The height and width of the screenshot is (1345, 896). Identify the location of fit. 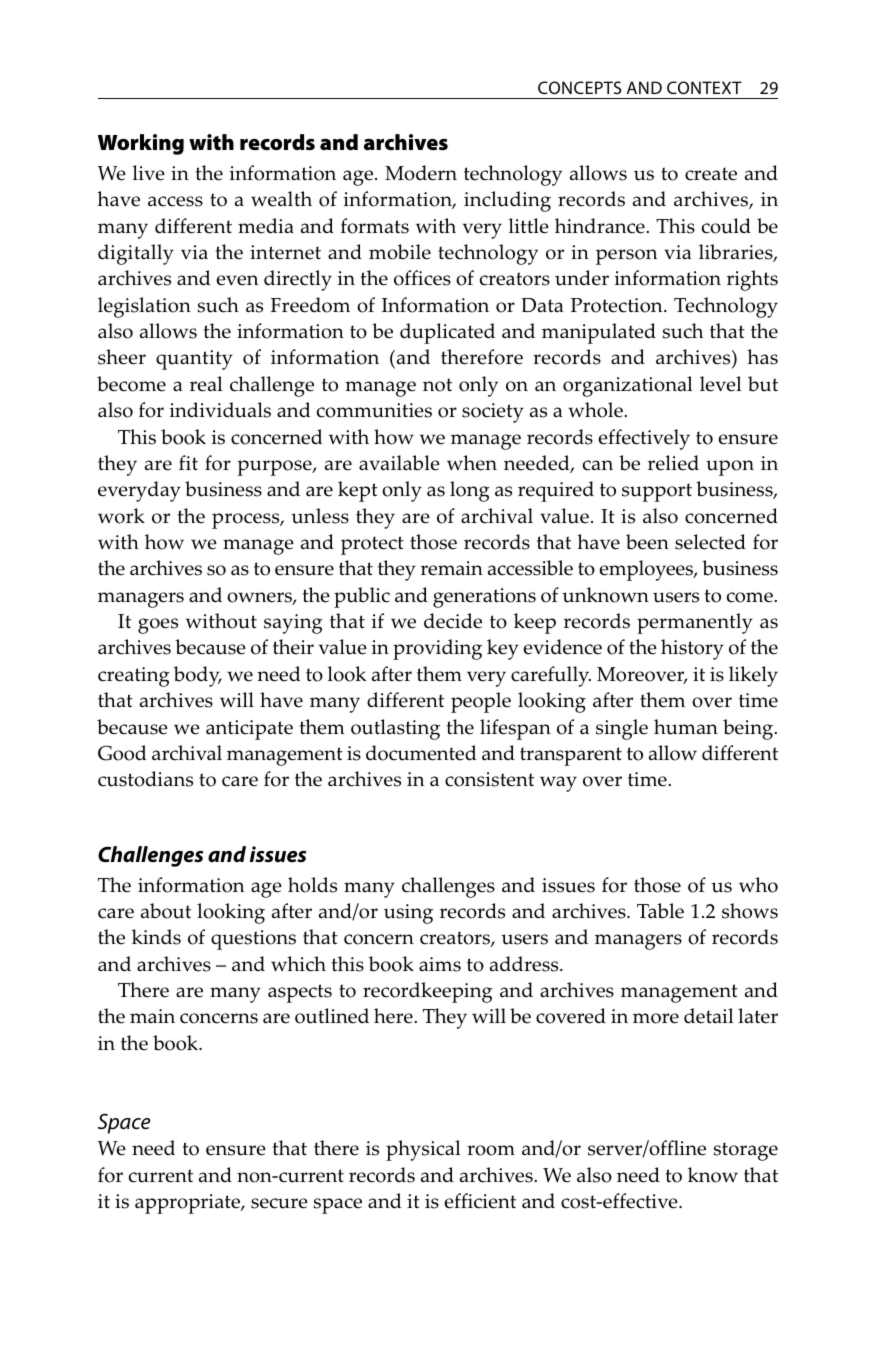
(188, 462).
